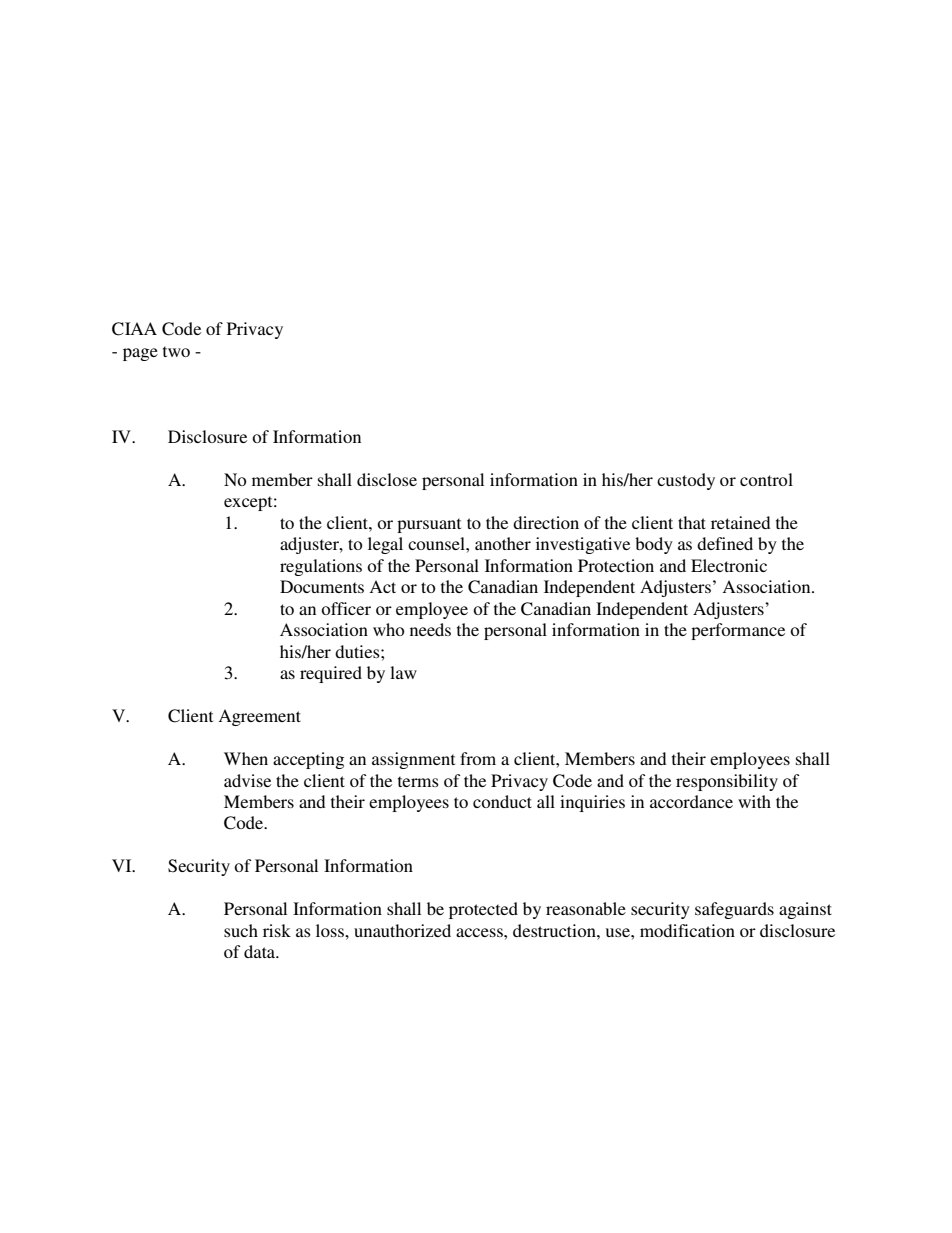  I want to click on Electronic, so click(729, 565).
